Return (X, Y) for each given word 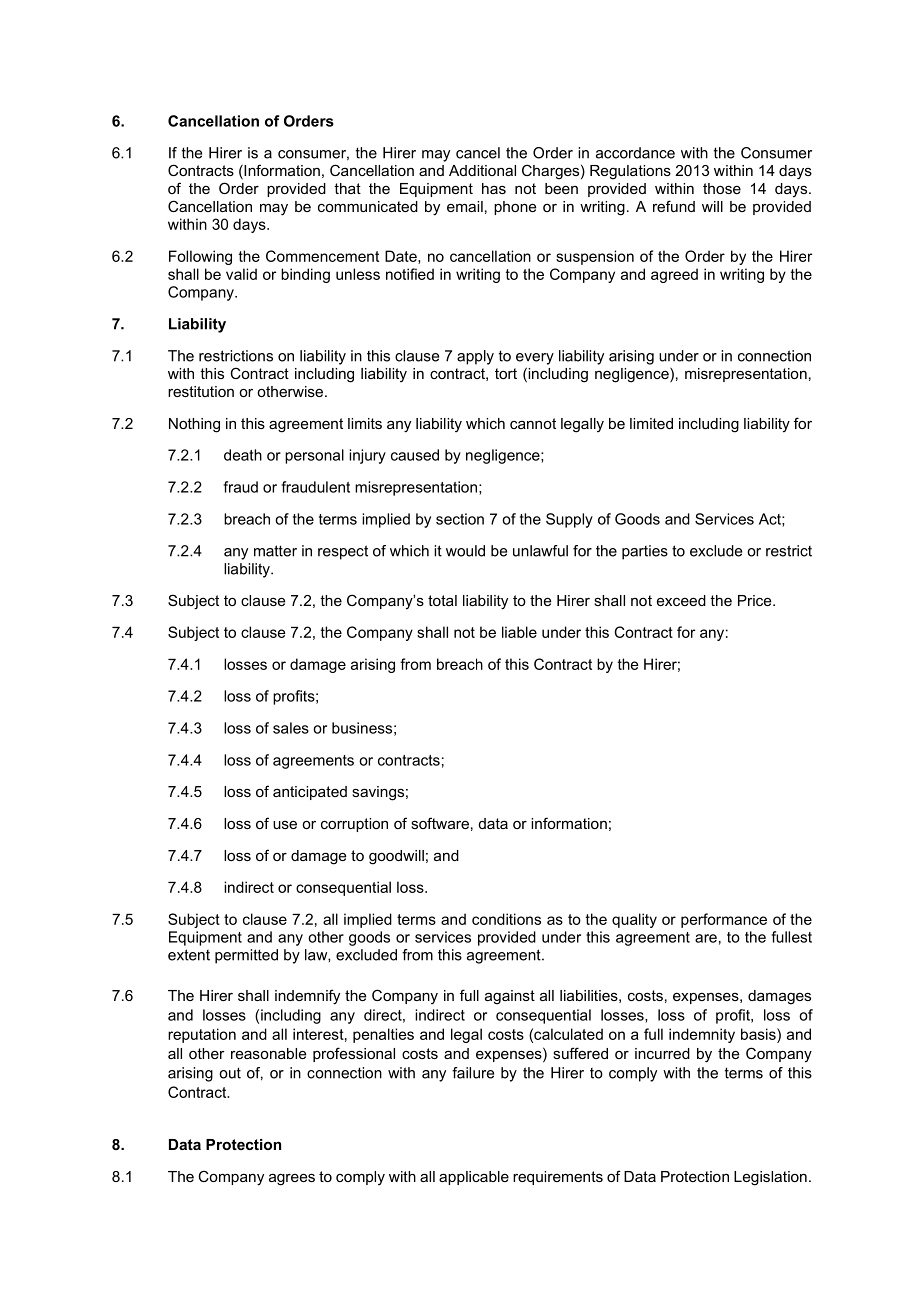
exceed (681, 600)
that (347, 188)
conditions (506, 919)
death (243, 455)
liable (519, 632)
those (722, 188)
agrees (292, 1179)
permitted (246, 956)
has (494, 188)
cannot (533, 423)
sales (291, 728)
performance (724, 920)
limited (651, 423)
